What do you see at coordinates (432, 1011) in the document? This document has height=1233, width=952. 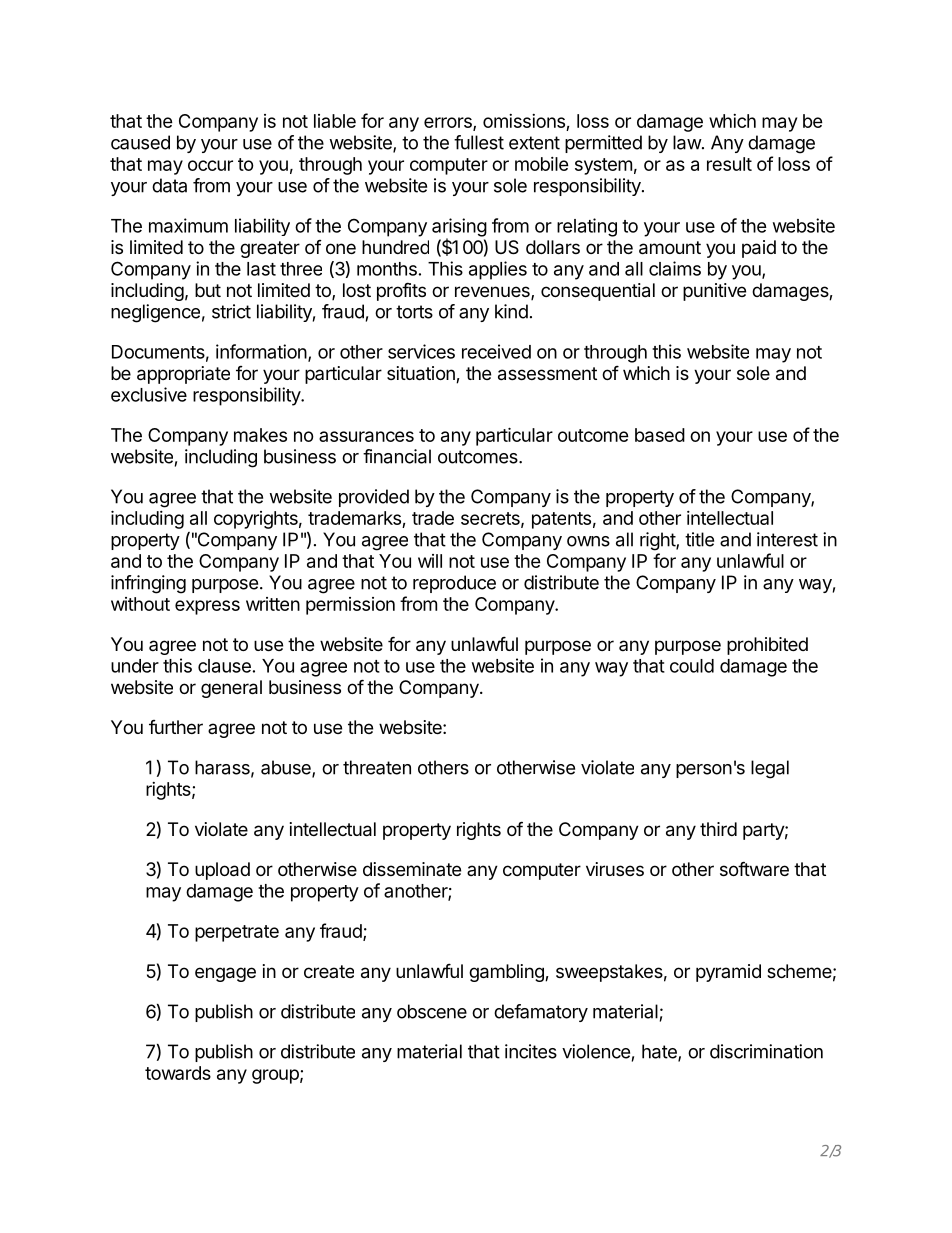 I see `obscene` at bounding box center [432, 1011].
